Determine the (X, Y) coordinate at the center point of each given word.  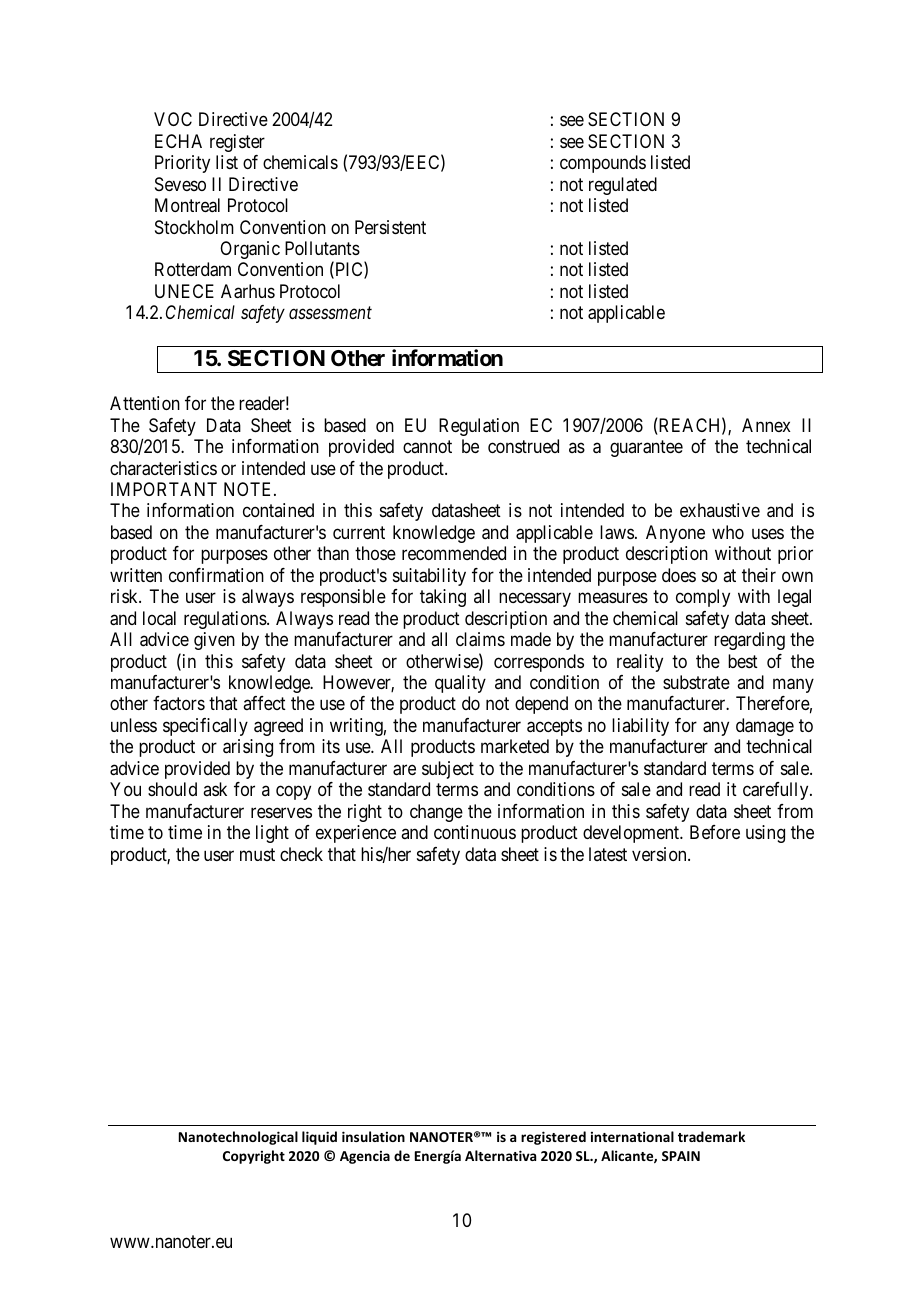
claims (480, 639)
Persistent (390, 227)
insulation (373, 1136)
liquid (319, 1138)
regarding (749, 641)
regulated (623, 186)
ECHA (178, 141)
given (214, 641)
